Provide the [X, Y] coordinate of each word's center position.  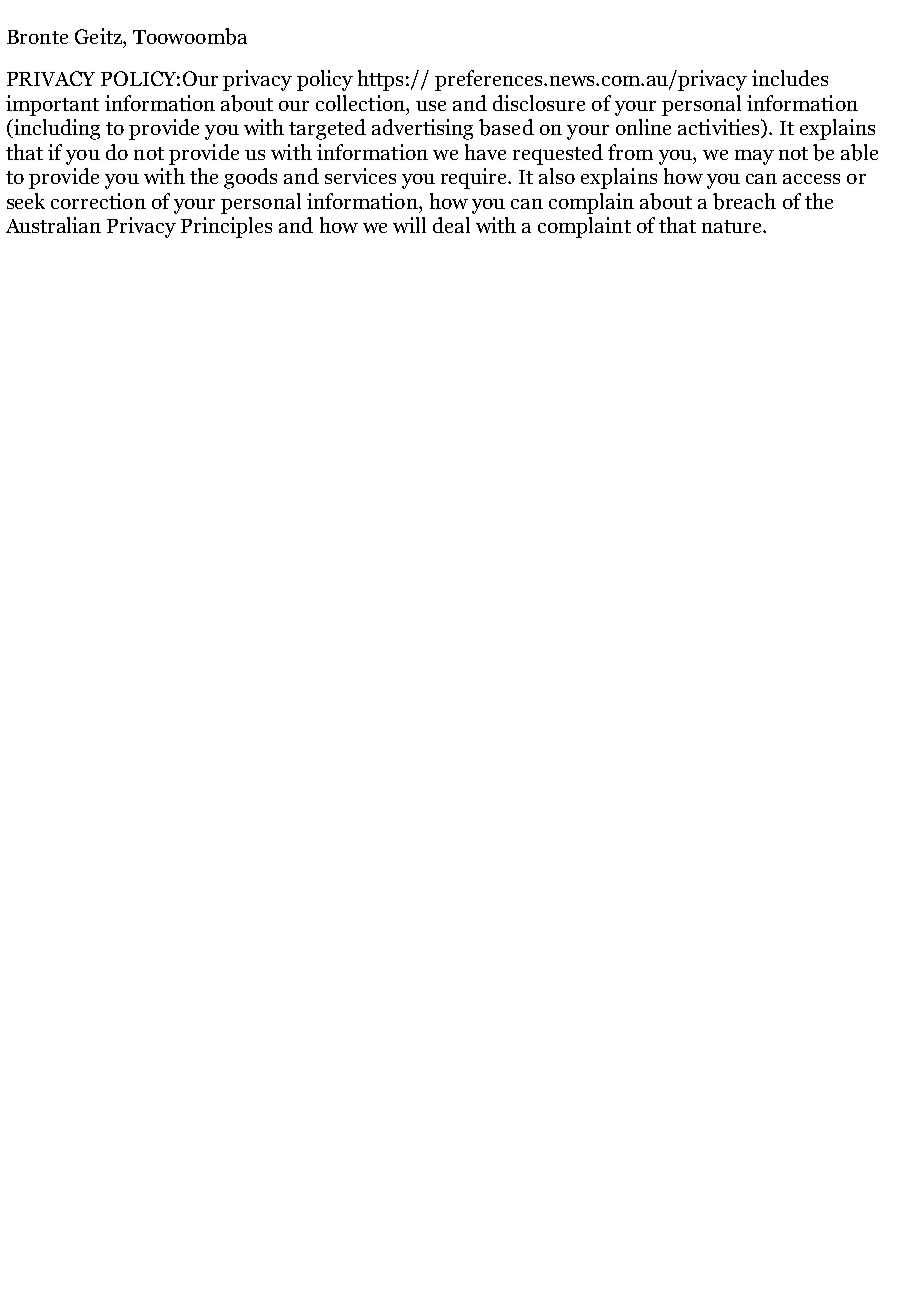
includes [790, 78]
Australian [53, 225]
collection [361, 103]
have [485, 152]
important [52, 105]
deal [451, 225]
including [56, 129]
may [754, 157]
